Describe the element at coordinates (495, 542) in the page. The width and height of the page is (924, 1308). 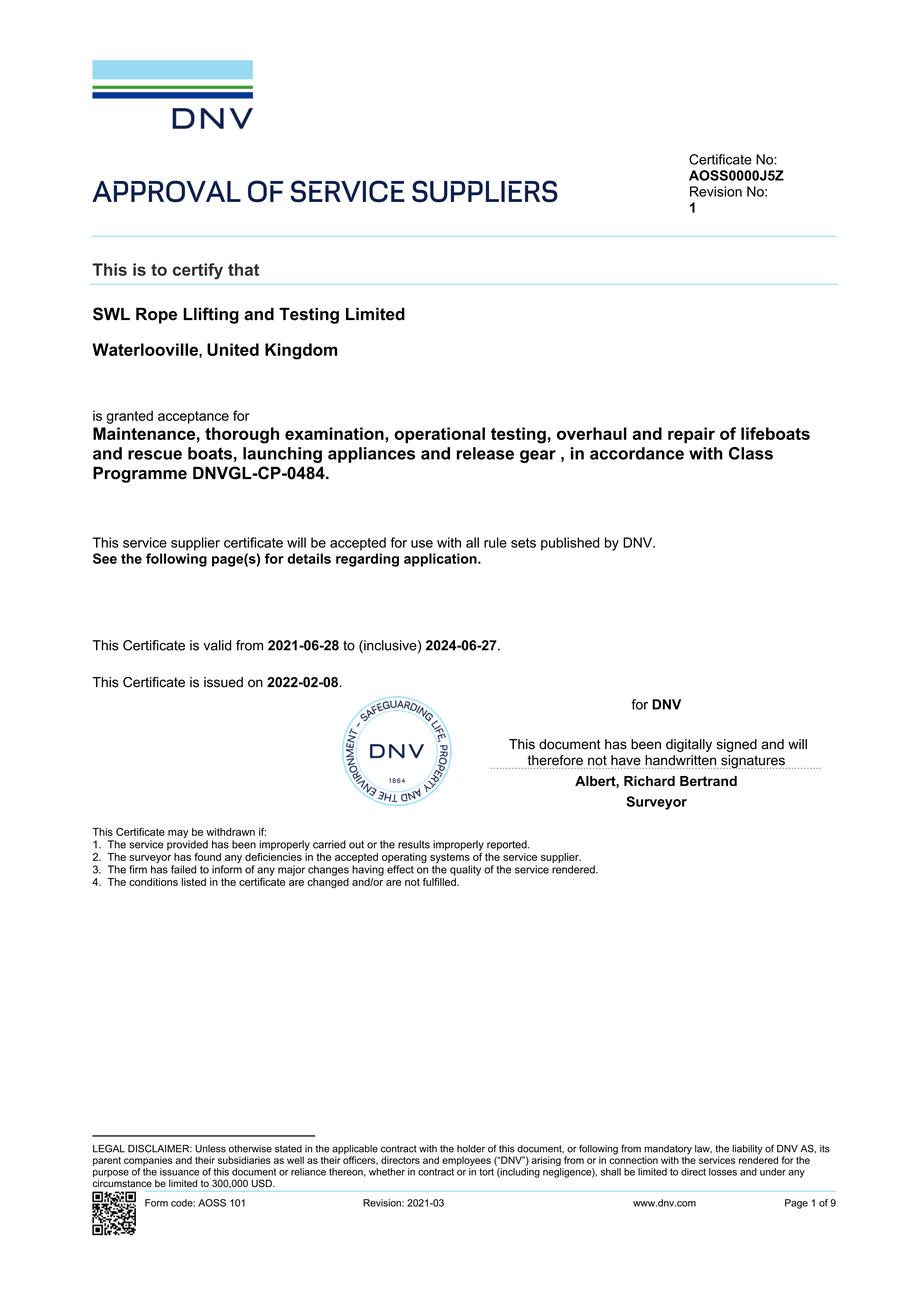
I see `rule` at that location.
